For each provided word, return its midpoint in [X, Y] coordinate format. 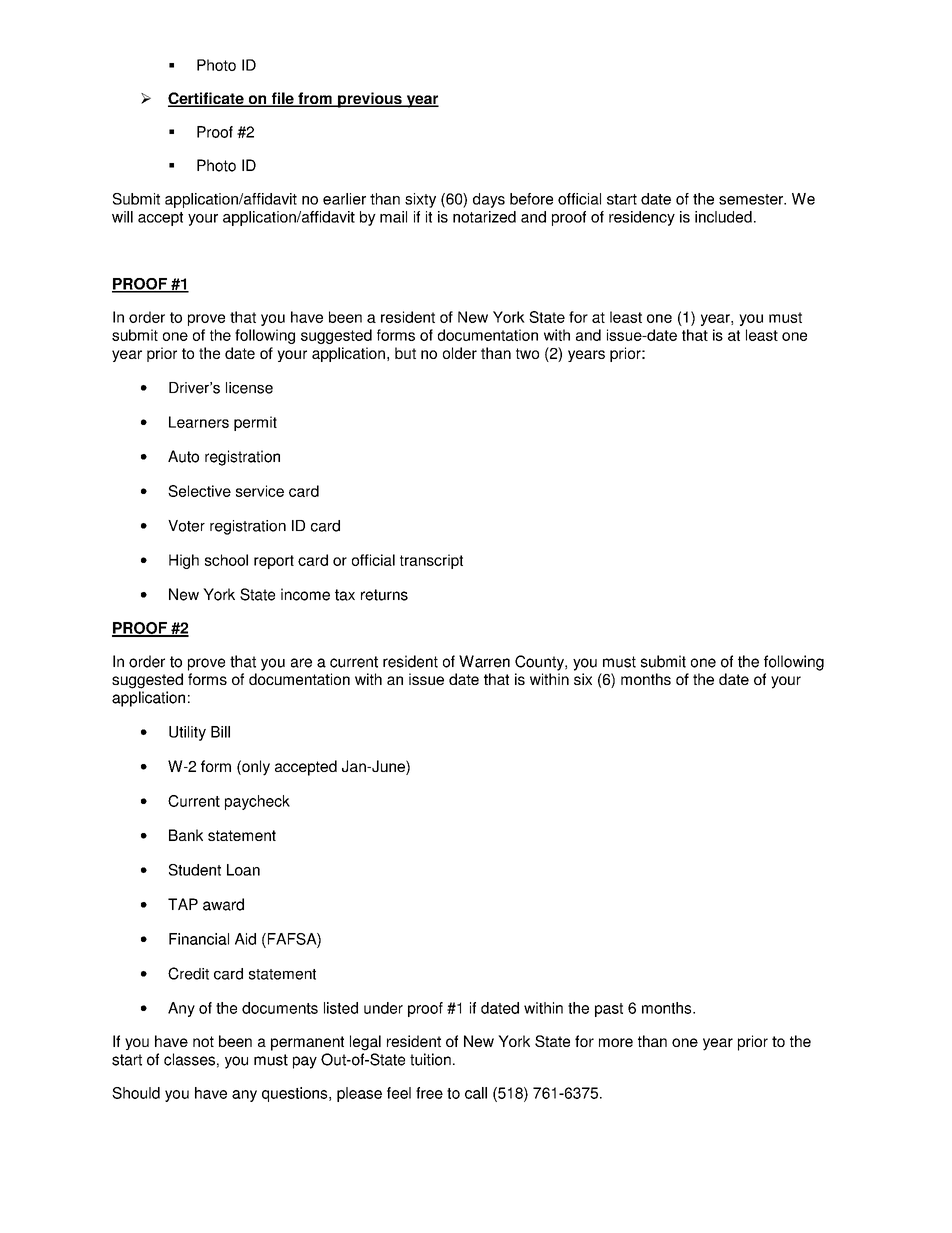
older [460, 353]
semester [752, 199]
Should [136, 1093]
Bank [186, 835]
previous [370, 100]
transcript [431, 561]
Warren [484, 661]
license [249, 388]
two [527, 353]
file [282, 99]
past [609, 1010]
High [184, 561]
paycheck [257, 802]
